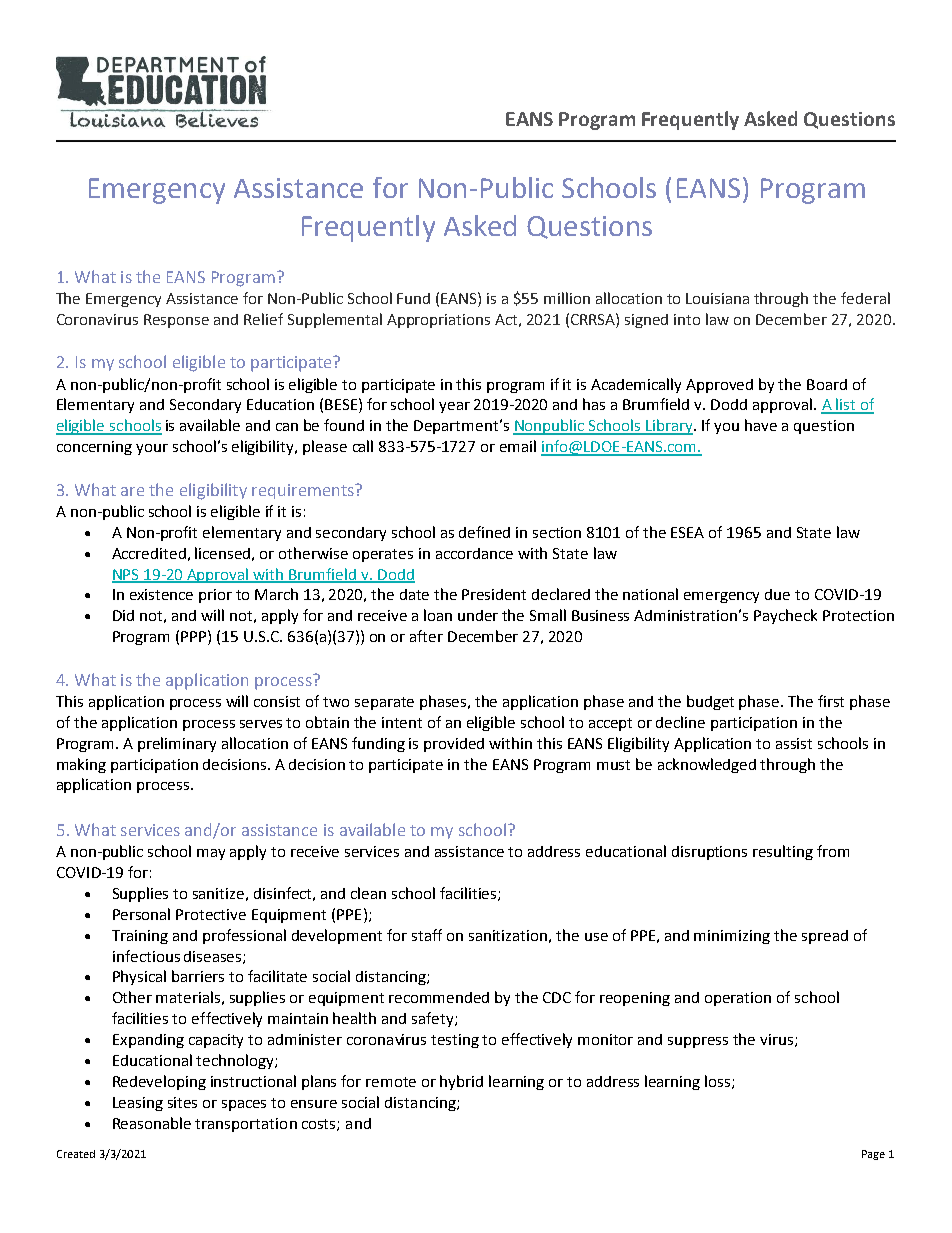  Describe the element at coordinates (484, 532) in the screenshot. I see `defined` at that location.
